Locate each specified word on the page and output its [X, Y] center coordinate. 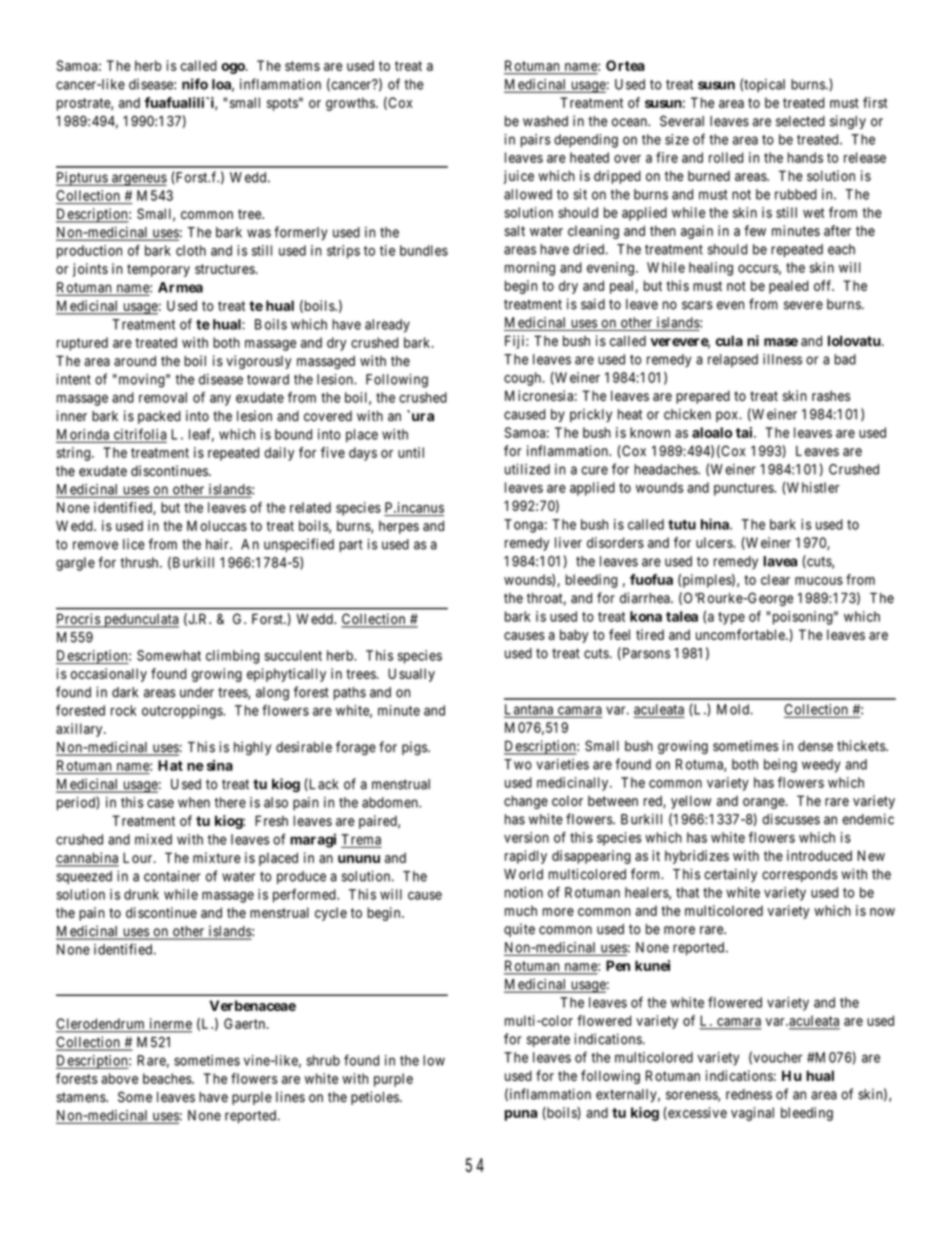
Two [518, 764]
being [780, 766]
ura [421, 417]
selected [800, 121]
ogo [233, 68]
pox [727, 416]
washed [545, 121]
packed [159, 417]
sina [220, 765]
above [119, 1078]
